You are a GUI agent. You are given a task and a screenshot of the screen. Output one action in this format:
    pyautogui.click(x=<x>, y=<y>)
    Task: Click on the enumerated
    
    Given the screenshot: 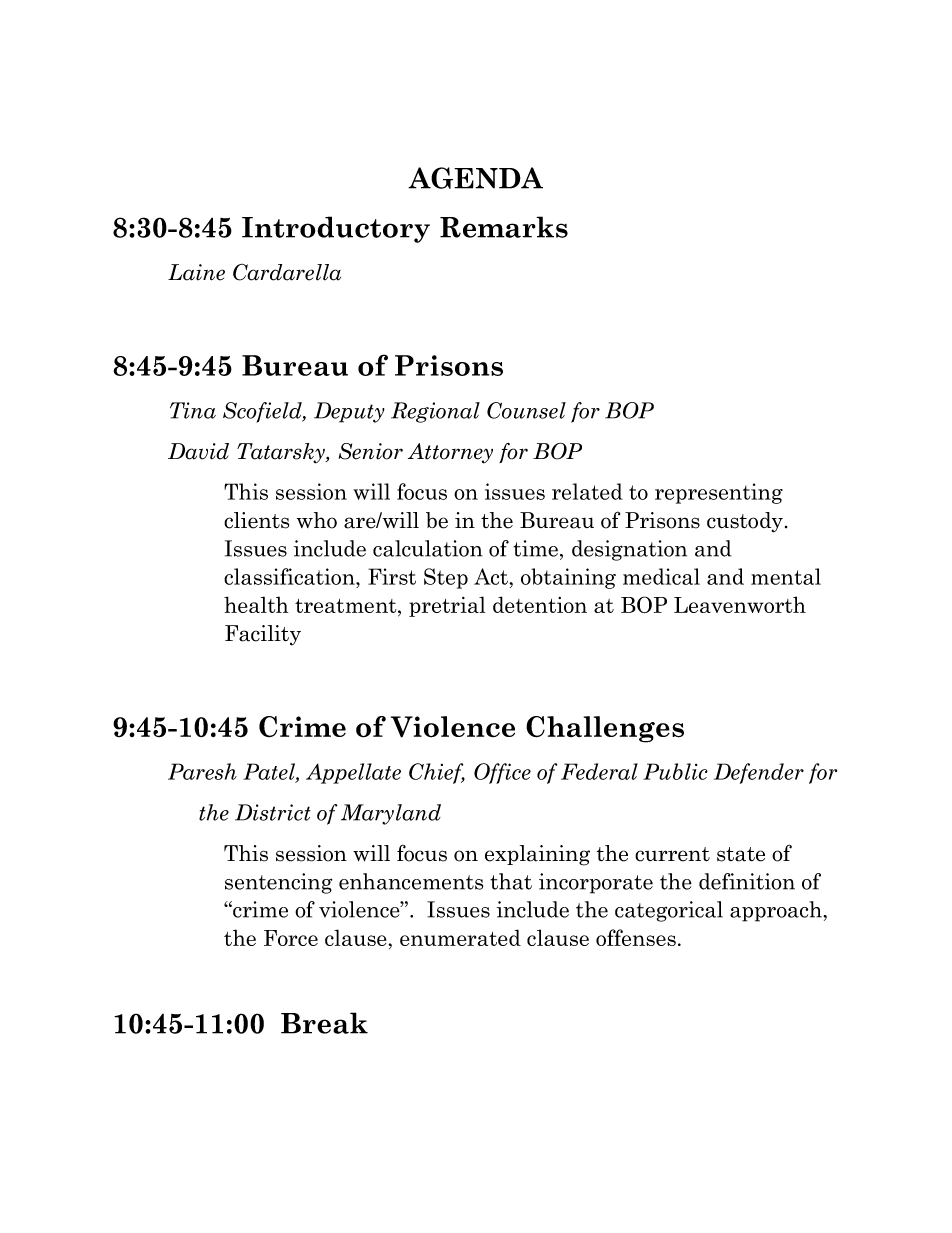 What is the action you would take?
    pyautogui.click(x=460, y=937)
